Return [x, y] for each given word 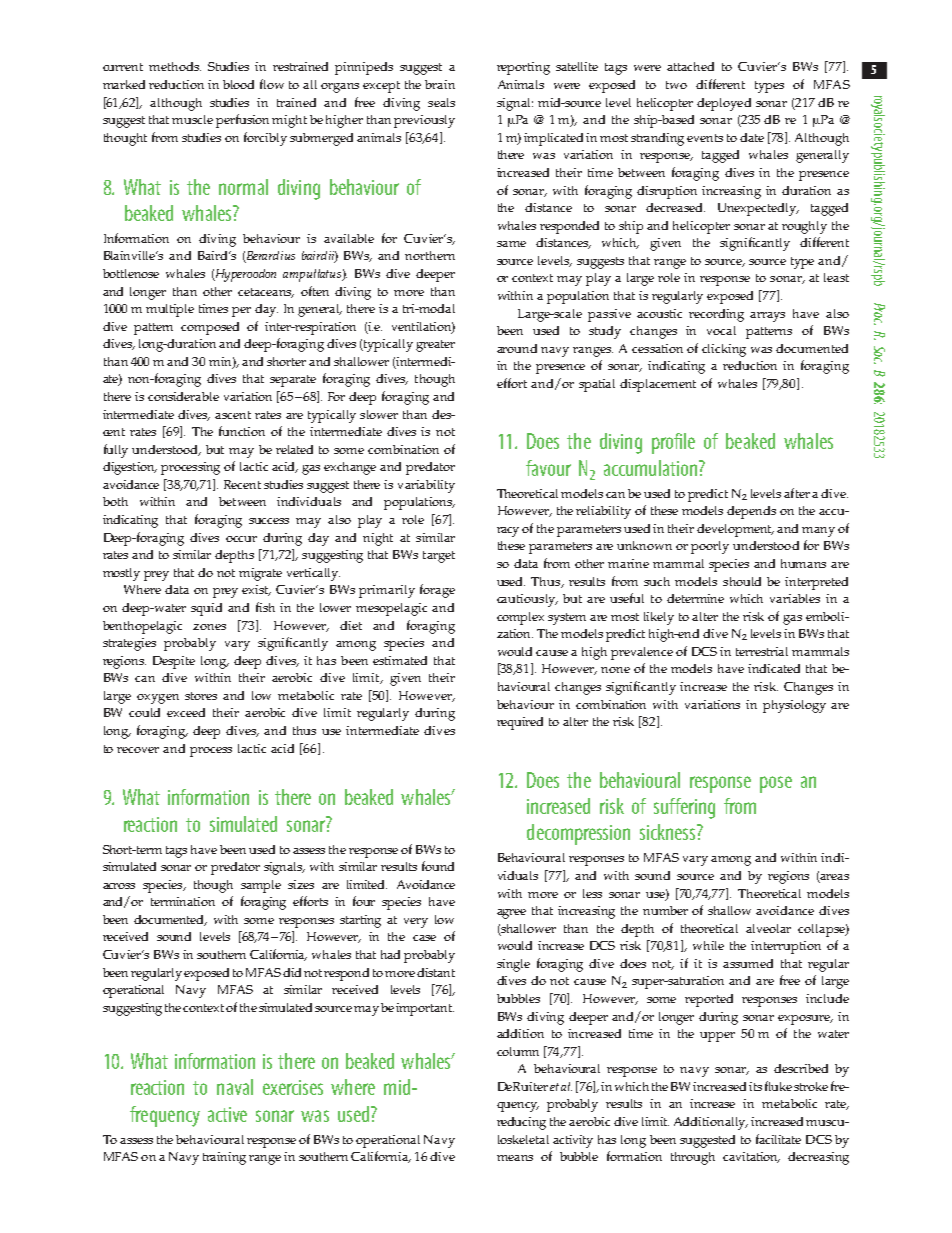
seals [441, 102]
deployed [724, 104]
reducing [521, 1123]
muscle [192, 119]
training [224, 1158]
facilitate [778, 1139]
